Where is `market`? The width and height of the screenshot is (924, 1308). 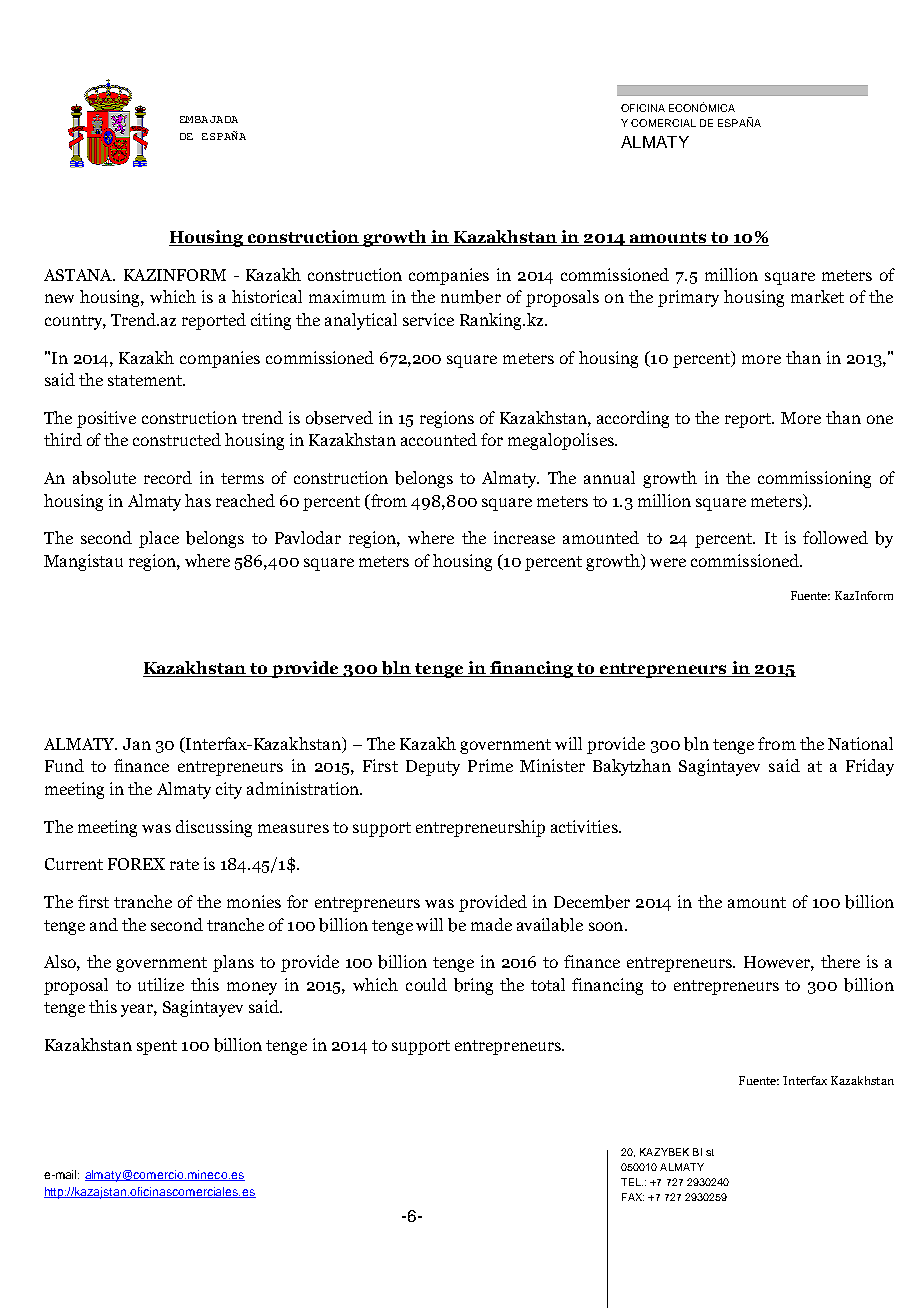
market is located at coordinates (817, 296).
